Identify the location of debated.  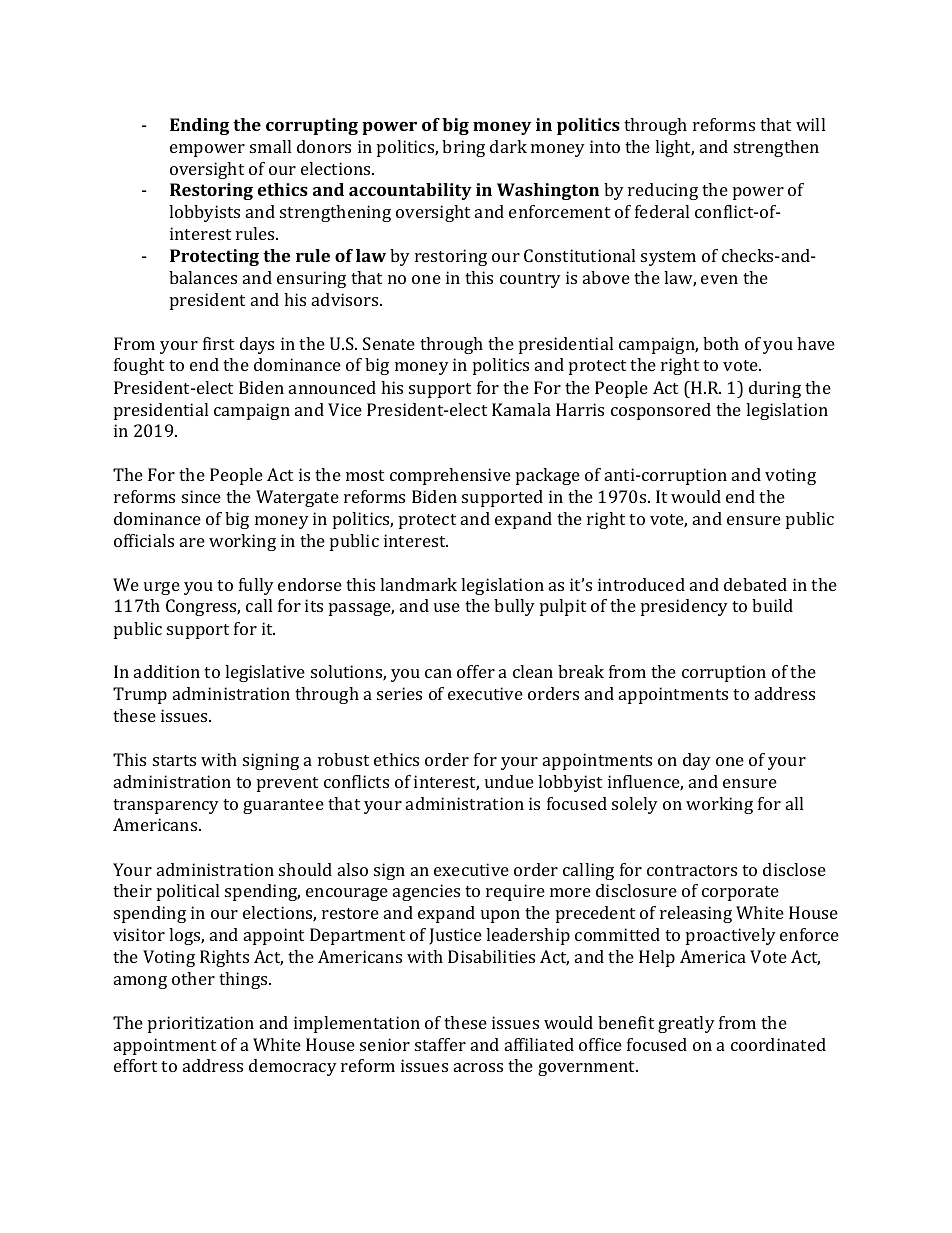
(755, 584).
